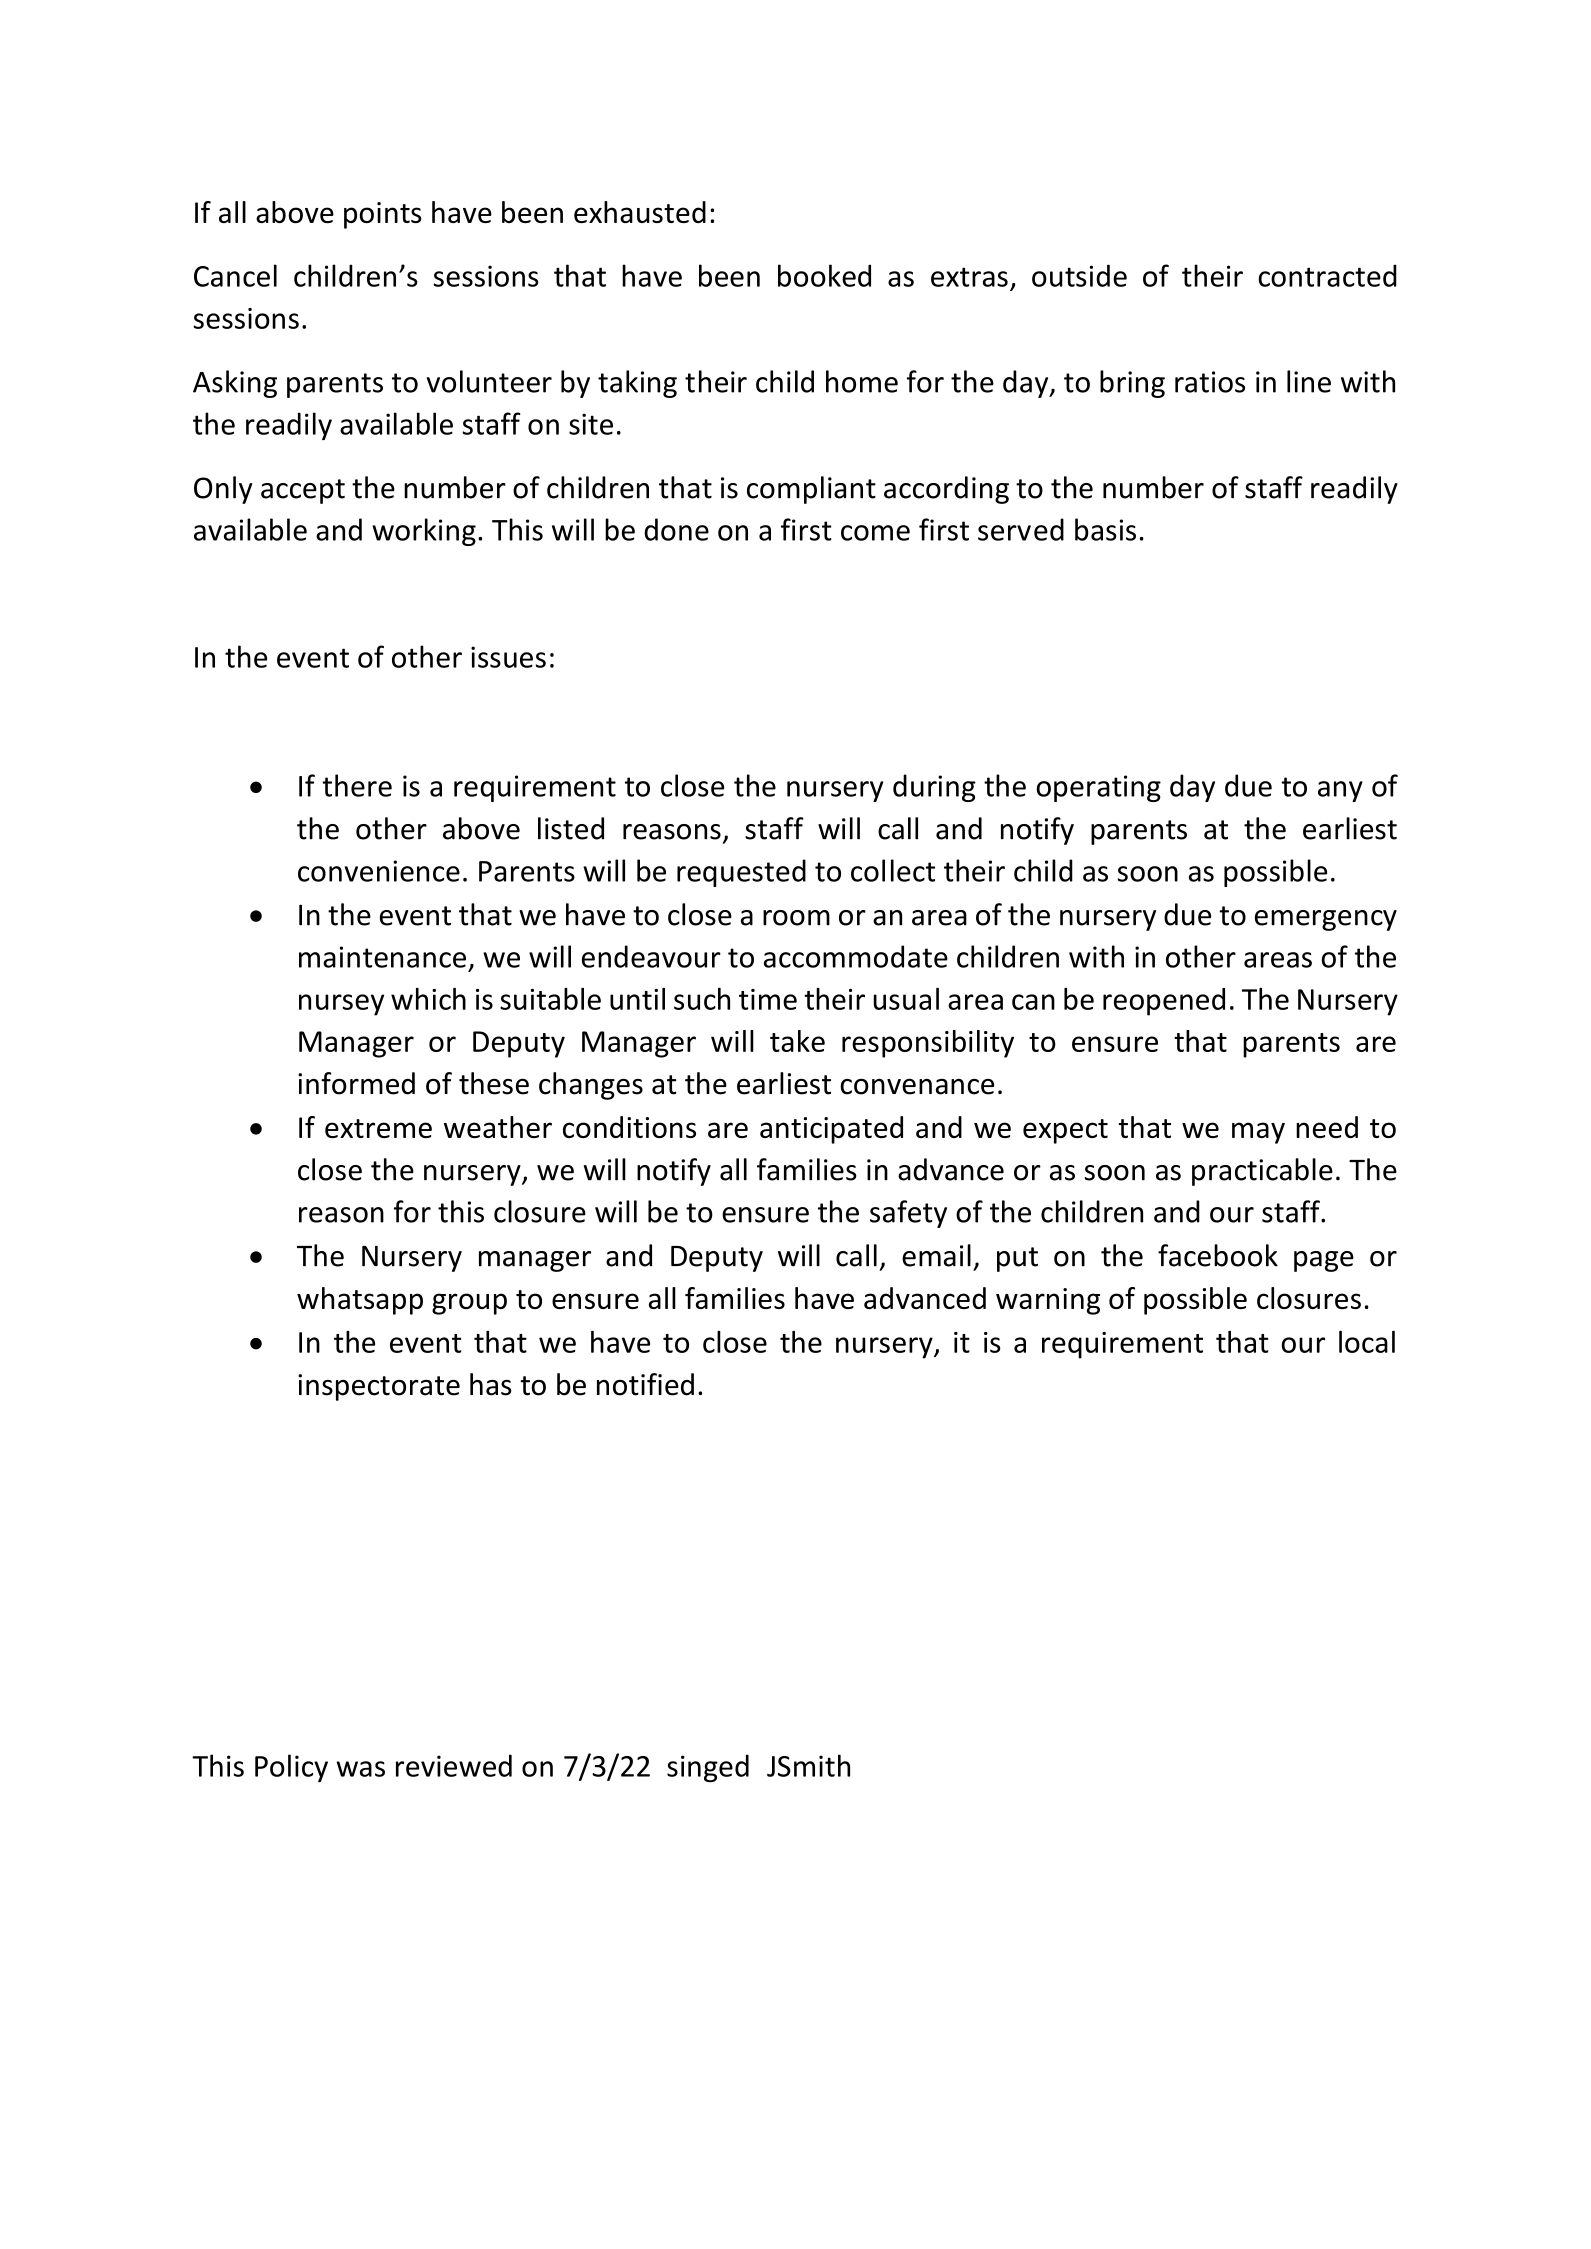  Describe the element at coordinates (383, 215) in the document. I see `points` at that location.
